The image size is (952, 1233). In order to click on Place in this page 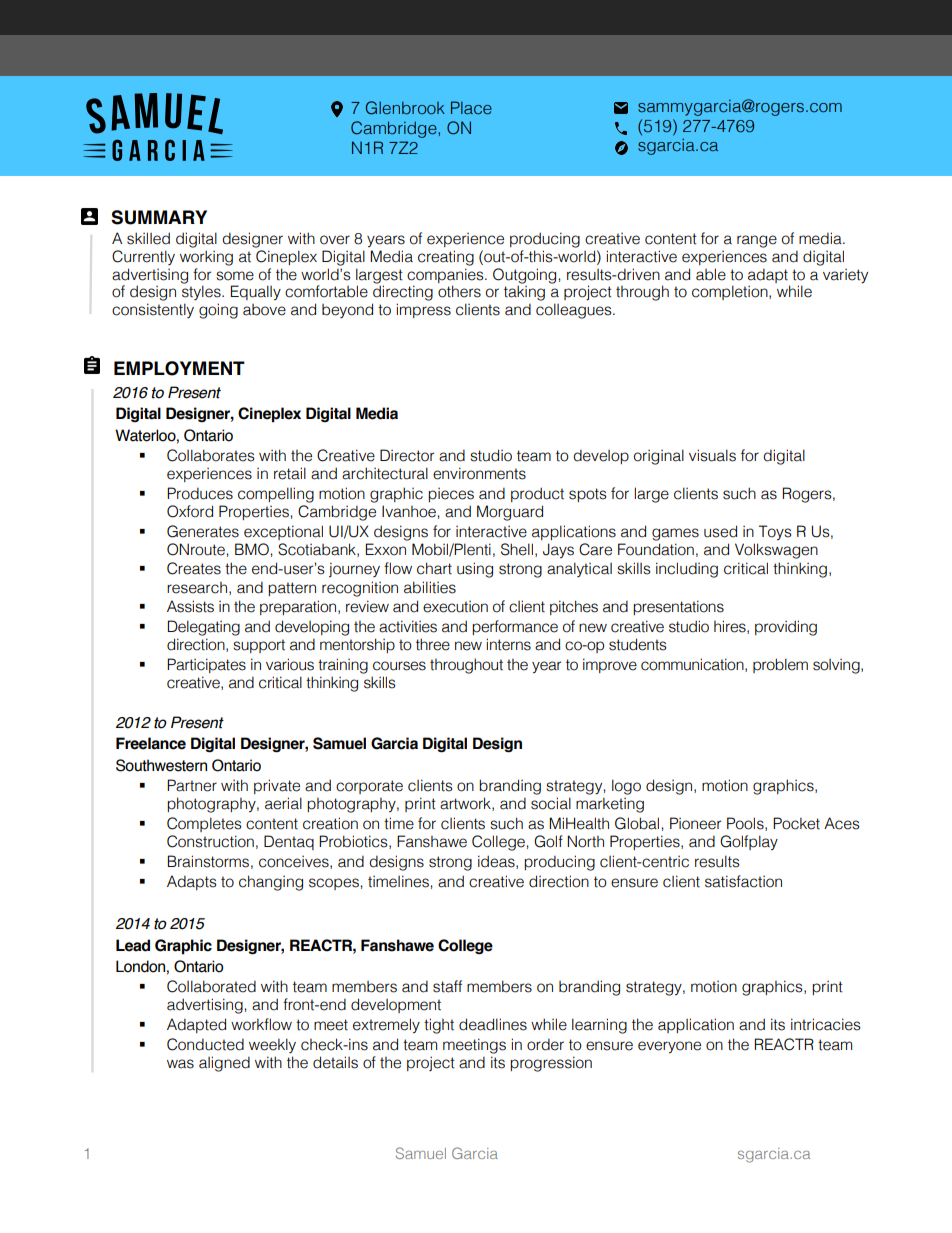, I will do `click(471, 108)`.
